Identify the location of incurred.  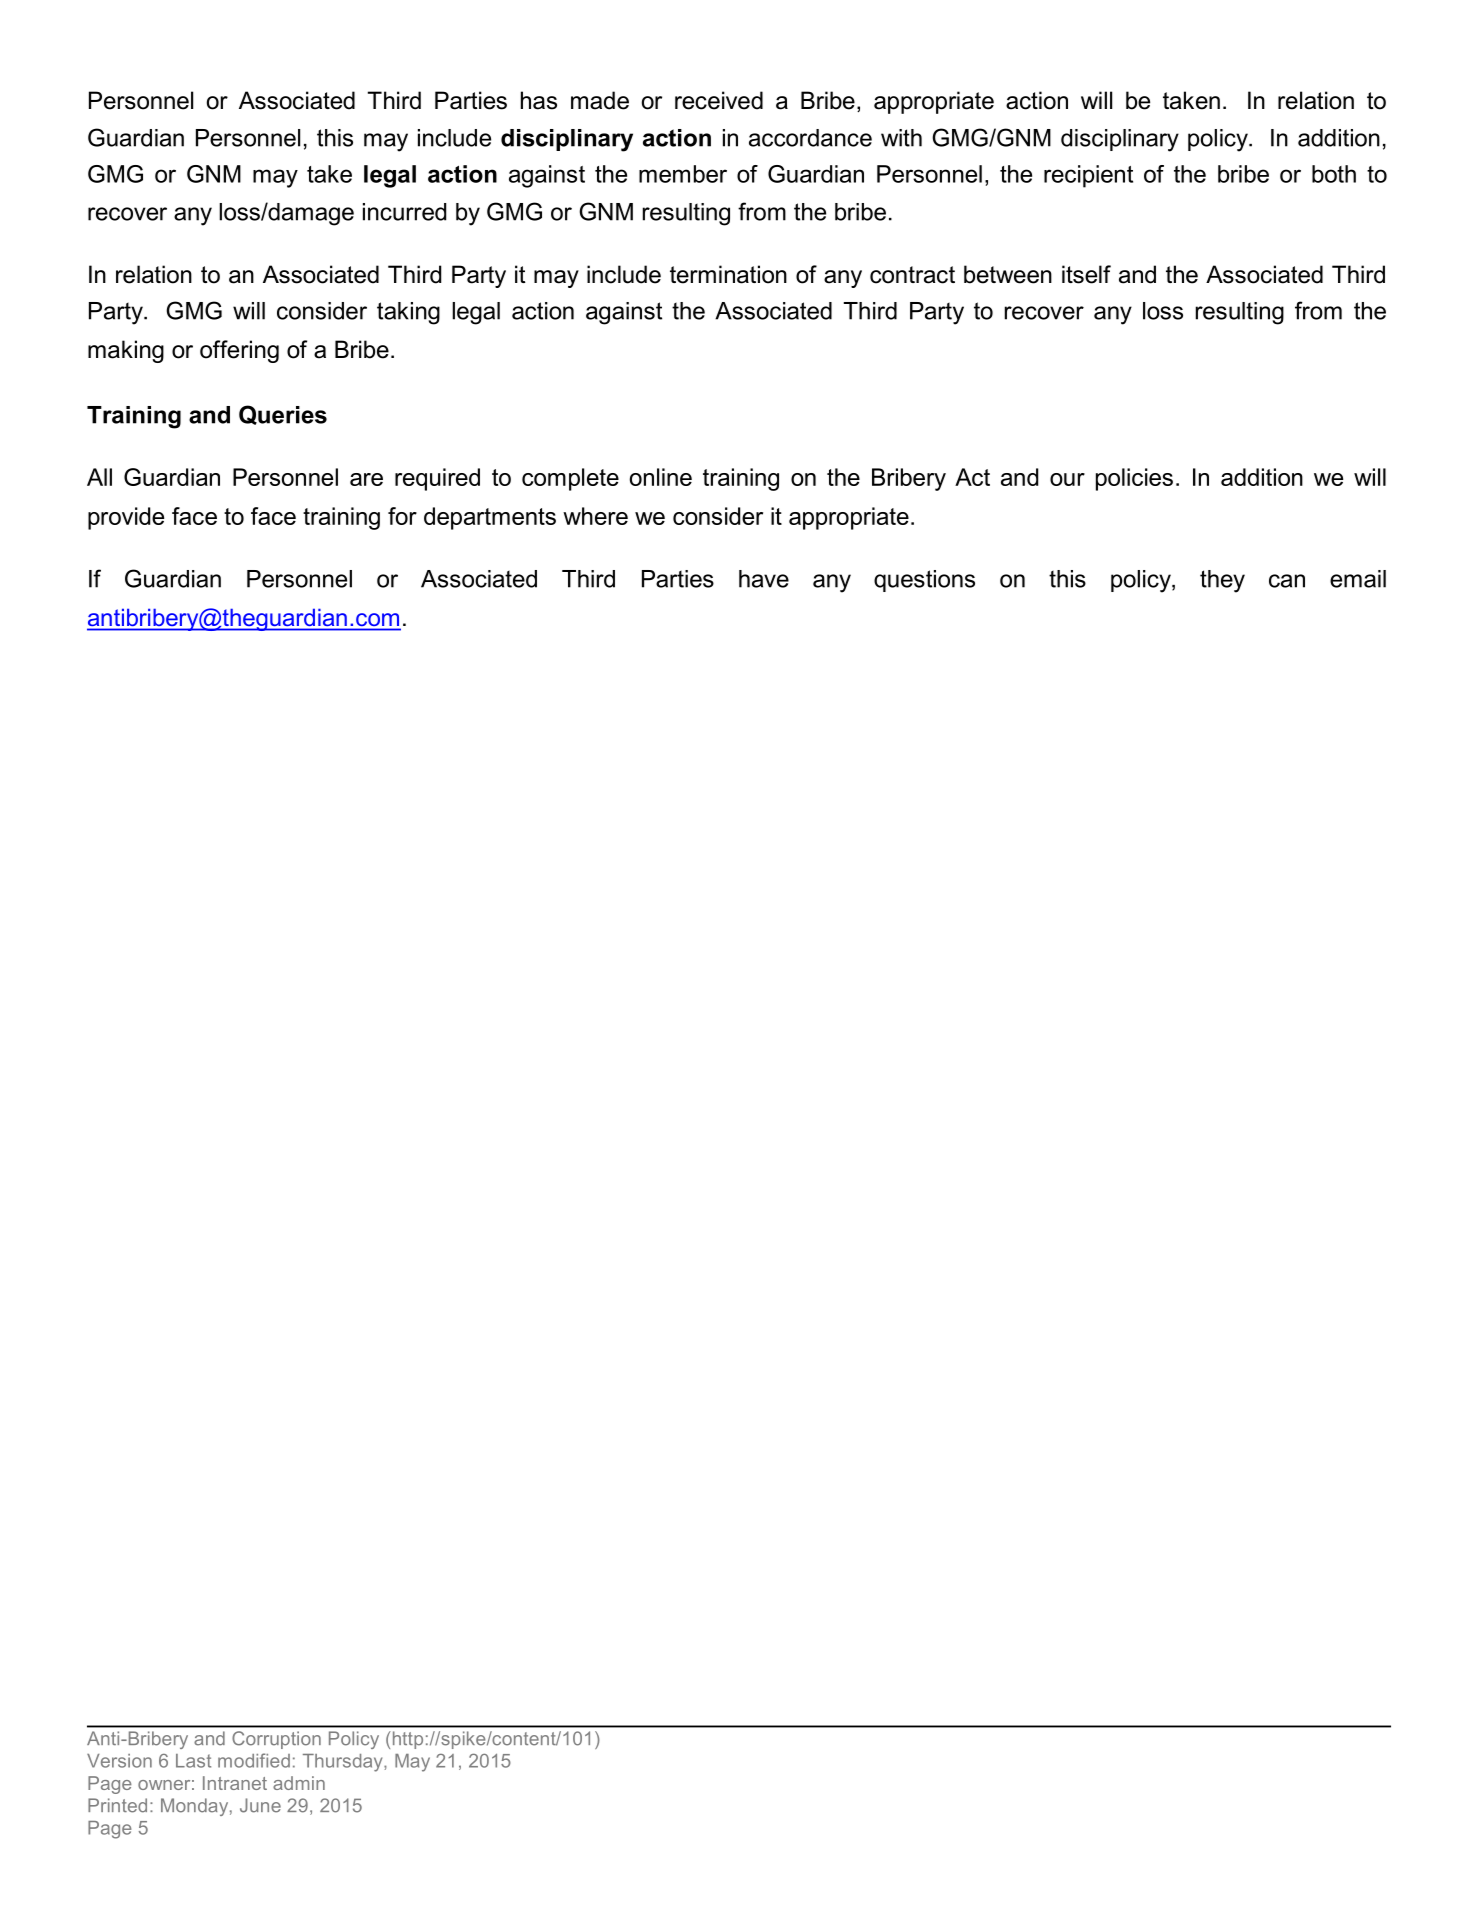
(404, 212).
